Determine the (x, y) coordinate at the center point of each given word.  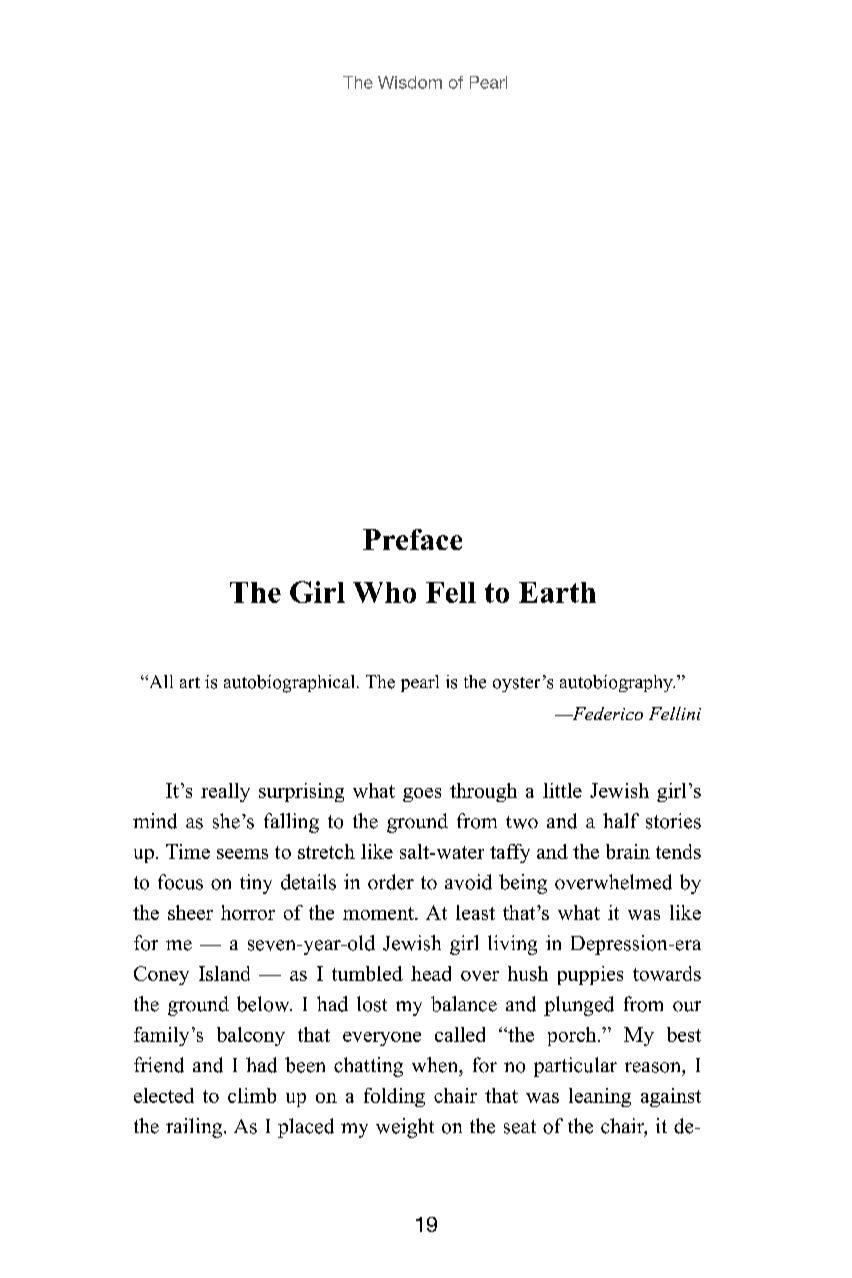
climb (252, 1095)
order (391, 882)
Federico (606, 713)
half (621, 820)
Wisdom (410, 82)
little (562, 790)
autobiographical (291, 684)
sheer (190, 912)
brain (628, 851)
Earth (557, 592)
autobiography (617, 683)
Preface (412, 539)
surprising (301, 792)
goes (422, 795)
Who (384, 592)
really (225, 792)
